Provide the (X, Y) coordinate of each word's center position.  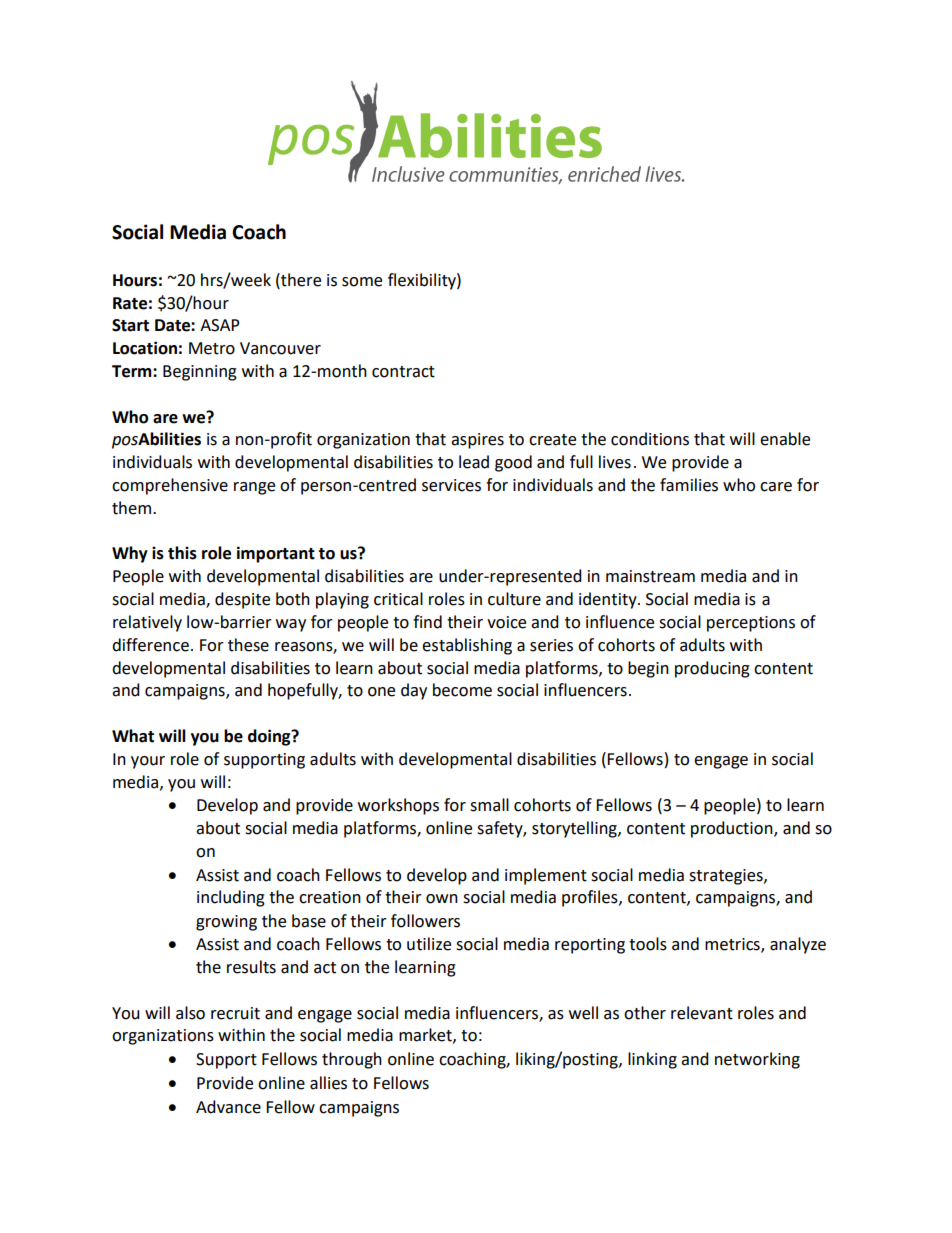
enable (785, 439)
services (451, 485)
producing (712, 669)
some (362, 282)
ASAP (220, 325)
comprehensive (170, 486)
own (442, 899)
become (462, 690)
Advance (228, 1107)
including (231, 898)
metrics (733, 945)
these (248, 645)
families (689, 485)
